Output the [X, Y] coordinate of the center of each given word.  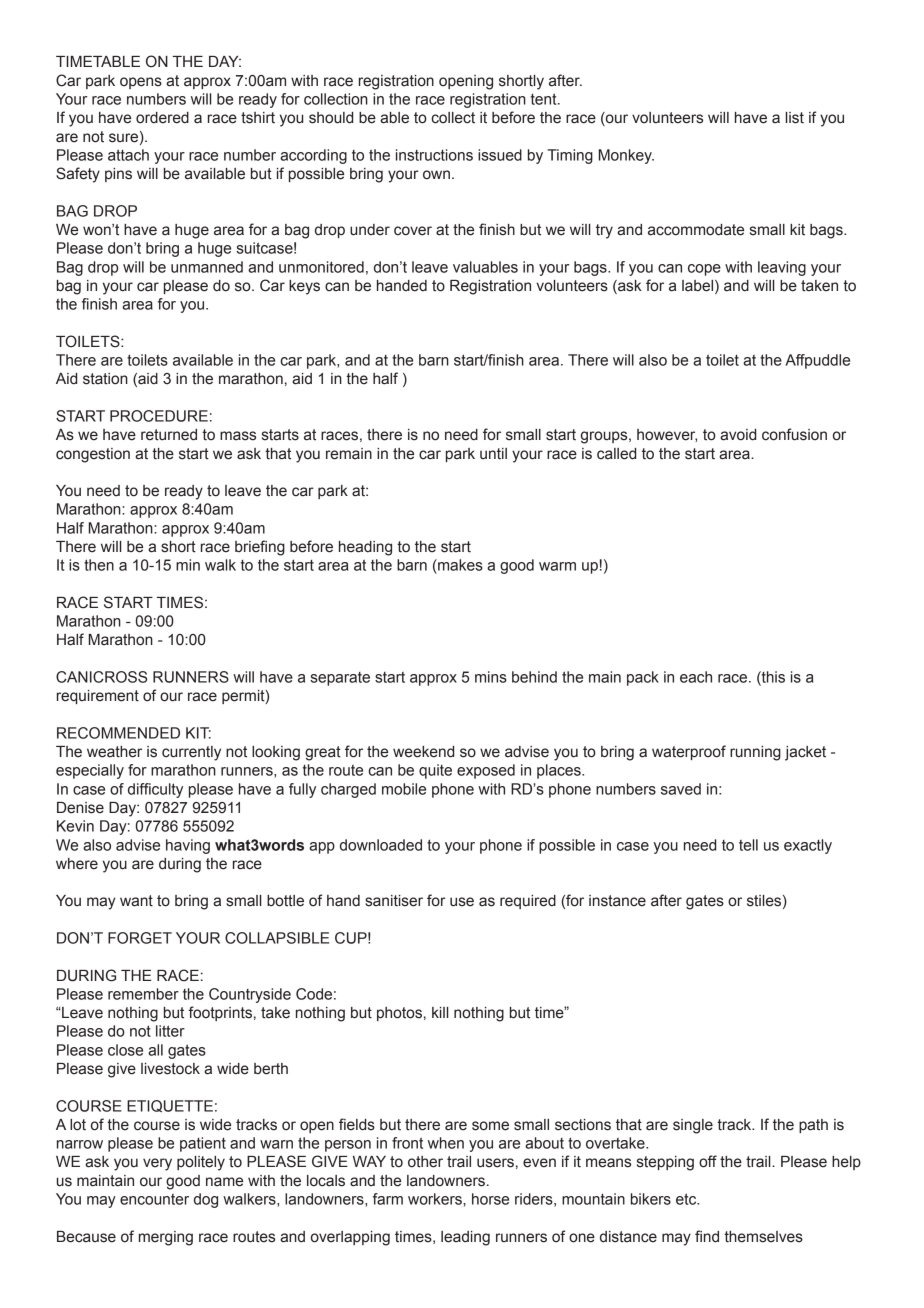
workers [436, 1199]
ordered [162, 118]
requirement [98, 697]
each [696, 677]
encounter [154, 1199]
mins [491, 677]
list [795, 118]
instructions [434, 155]
